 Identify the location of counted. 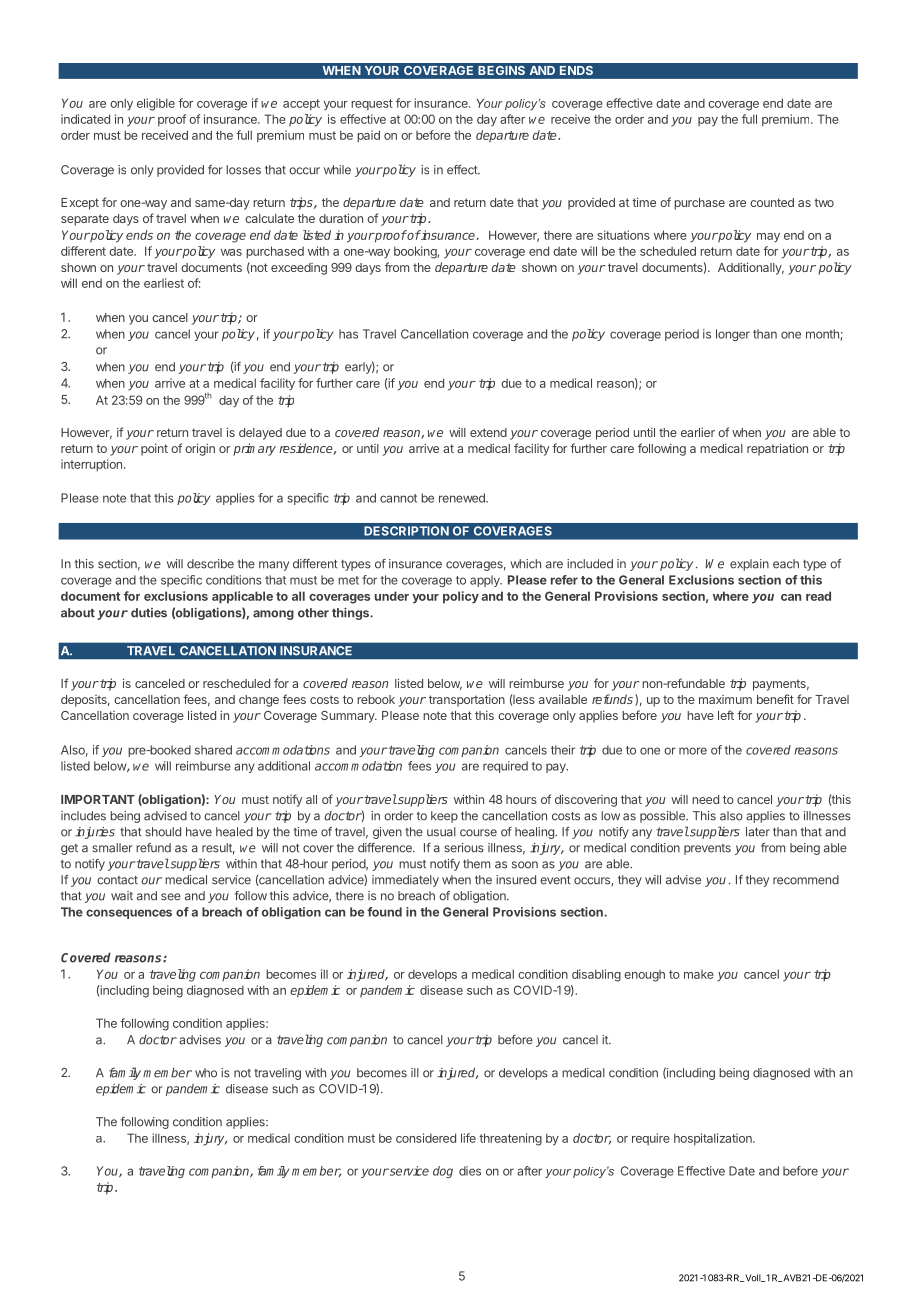
(772, 202).
